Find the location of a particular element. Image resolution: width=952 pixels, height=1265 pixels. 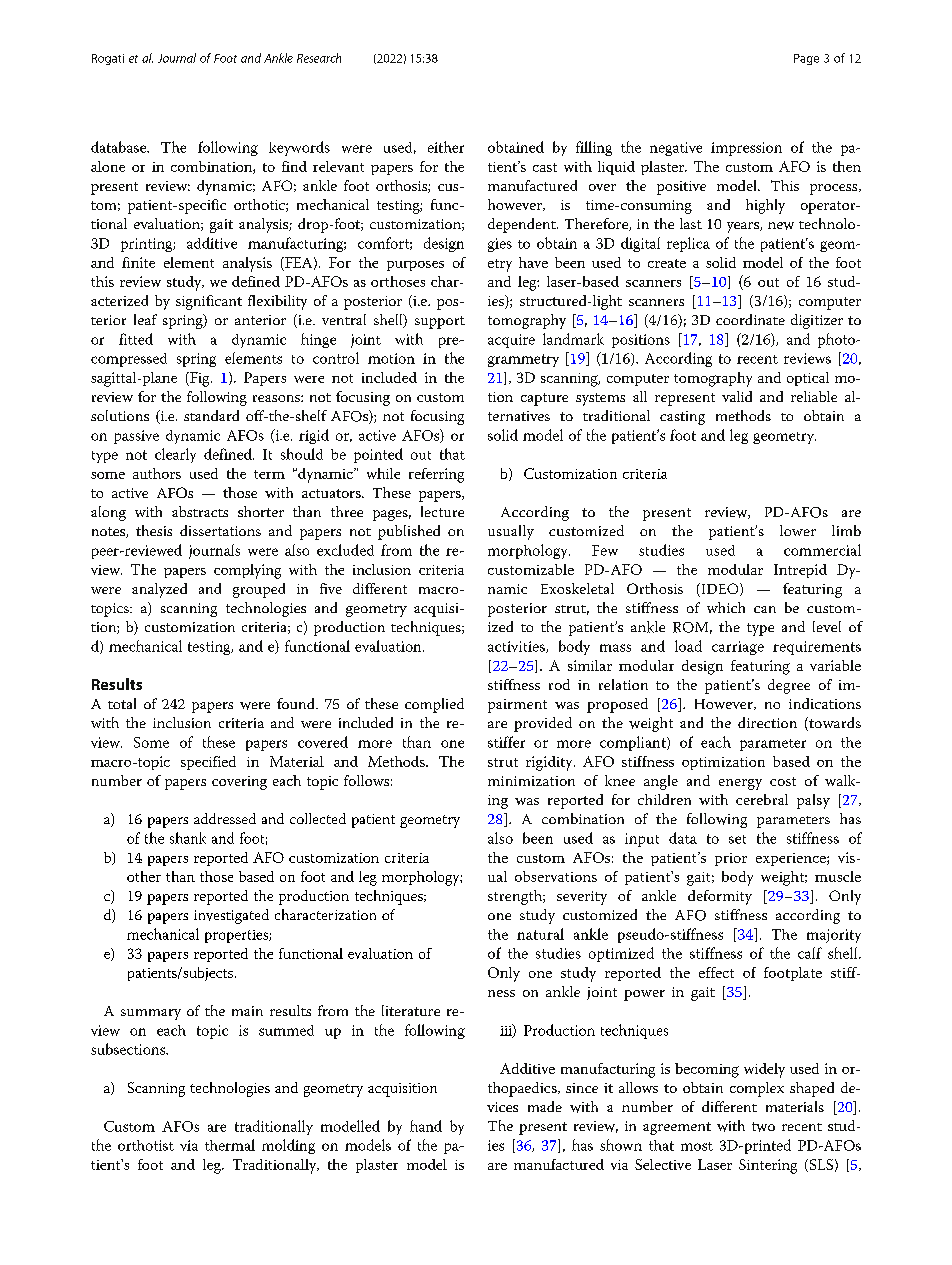

prior is located at coordinates (731, 859).
